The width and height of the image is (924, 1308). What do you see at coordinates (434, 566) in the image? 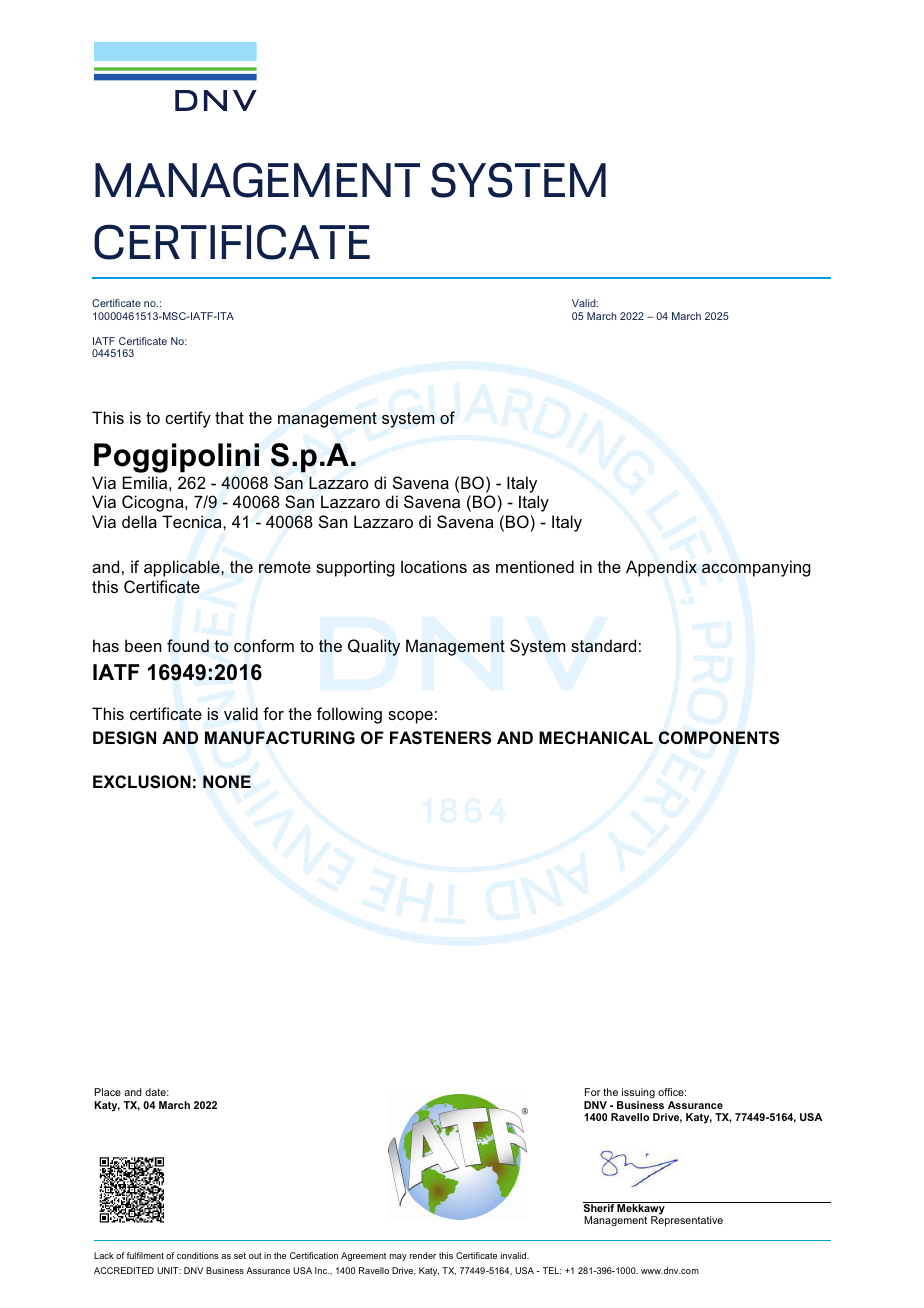
I see `locations` at bounding box center [434, 566].
